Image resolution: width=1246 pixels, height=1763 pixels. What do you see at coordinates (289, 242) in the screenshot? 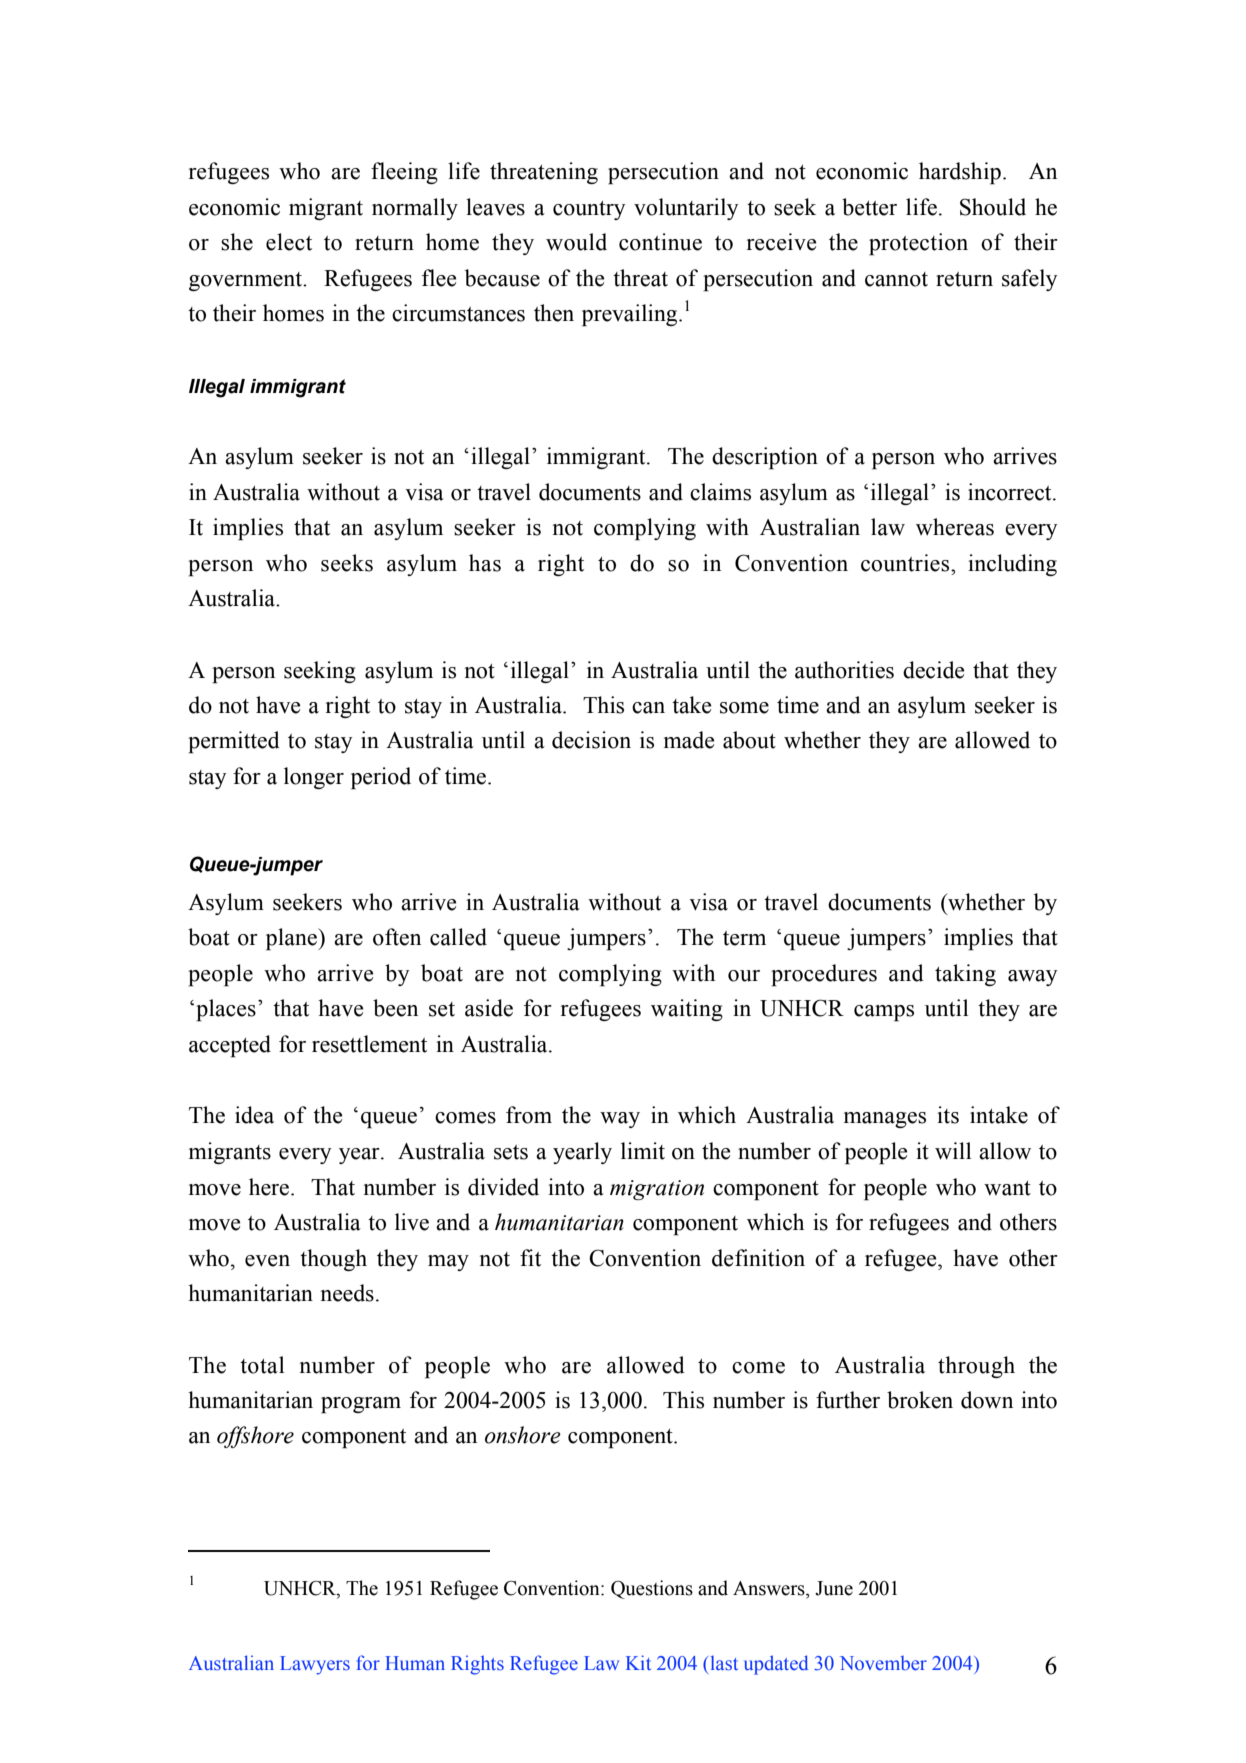
I see `elect` at bounding box center [289, 242].
